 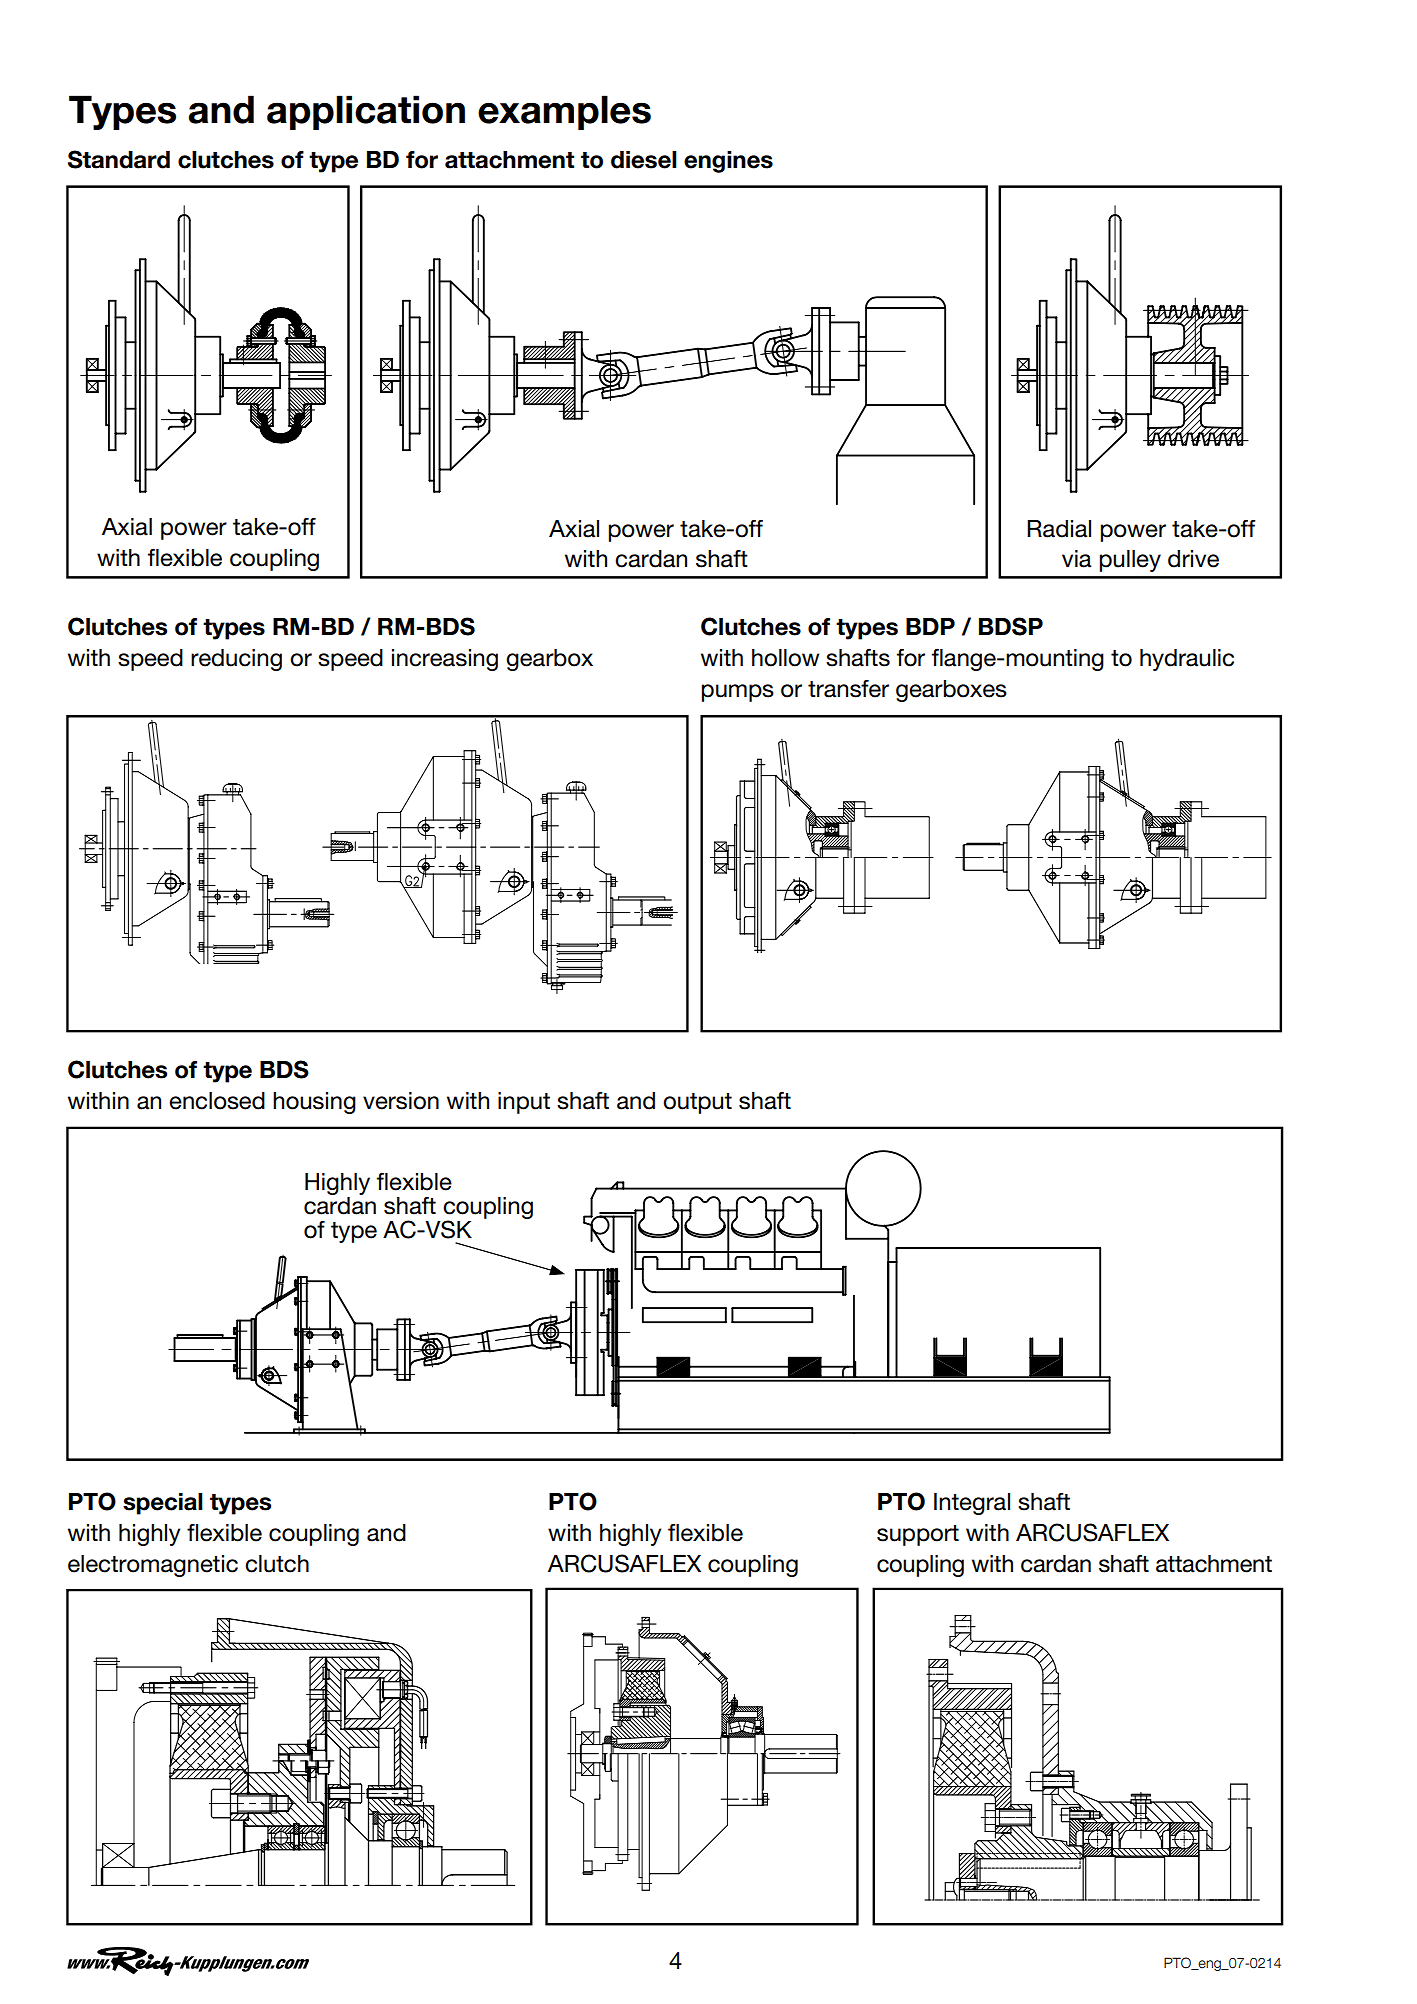 I want to click on hydraulic, so click(x=1187, y=660).
